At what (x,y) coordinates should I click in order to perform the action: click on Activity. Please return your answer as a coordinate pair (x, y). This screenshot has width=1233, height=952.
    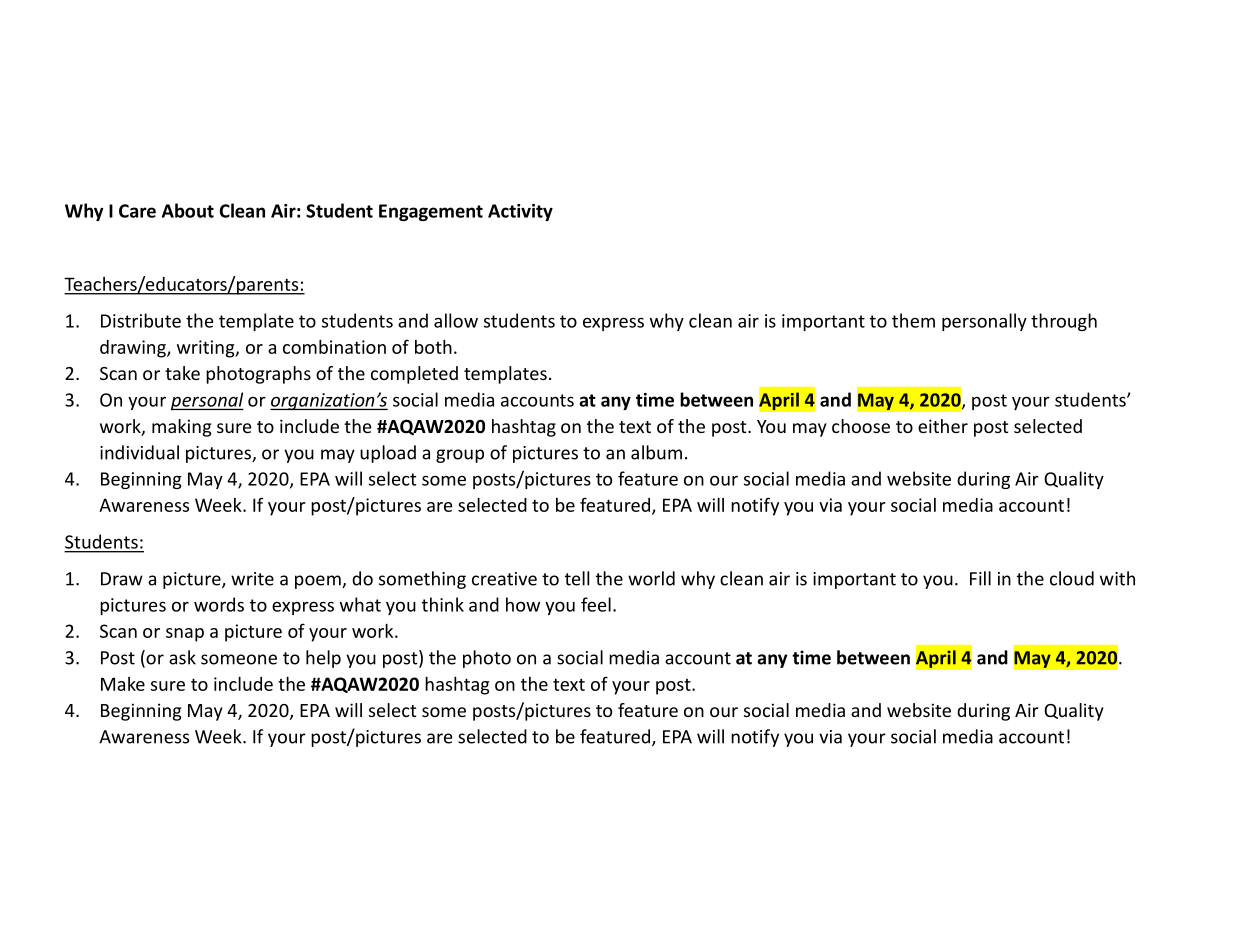
    Looking at the image, I should click on (520, 212).
